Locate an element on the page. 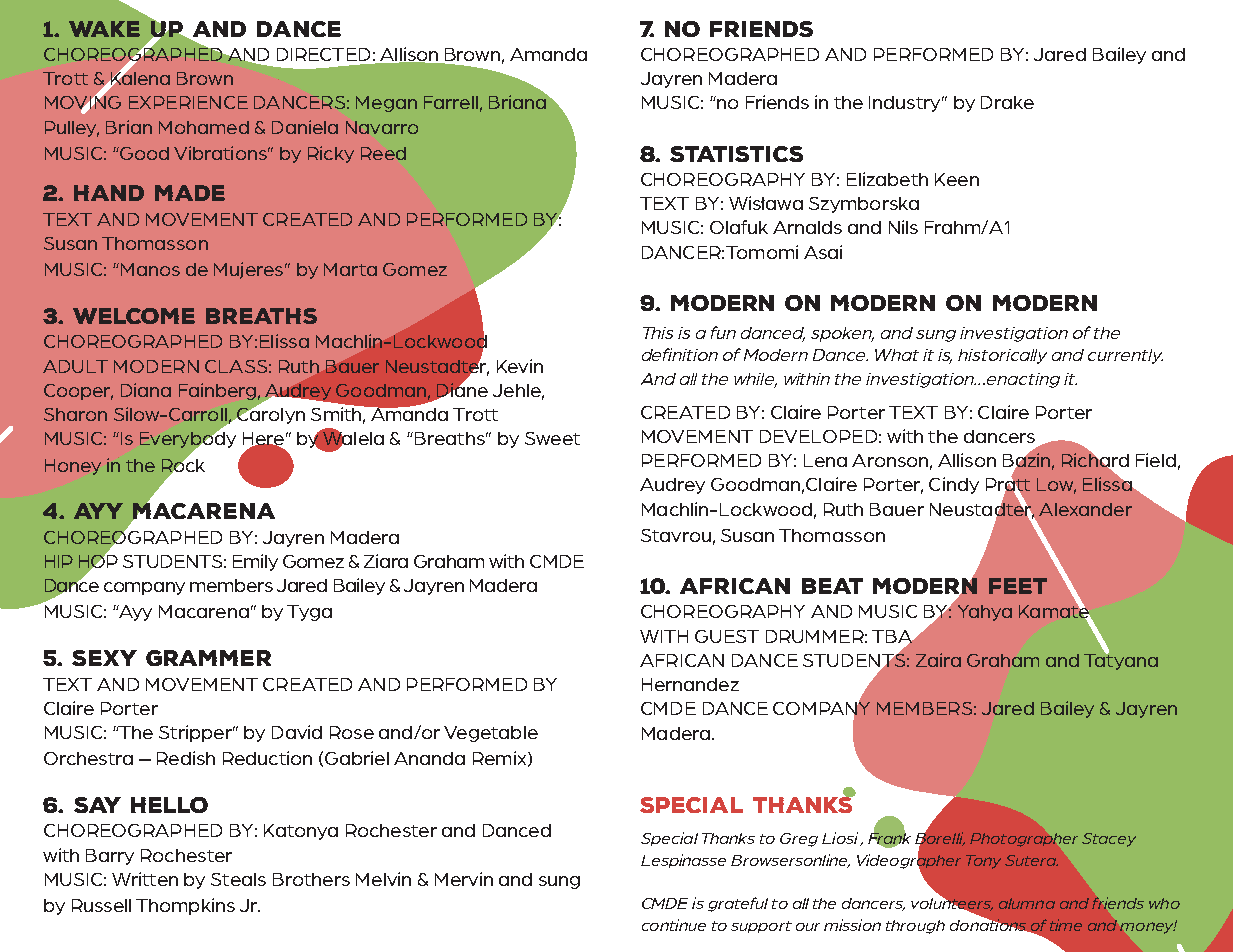 The height and width of the image is (952, 1233). Cindy is located at coordinates (954, 485).
